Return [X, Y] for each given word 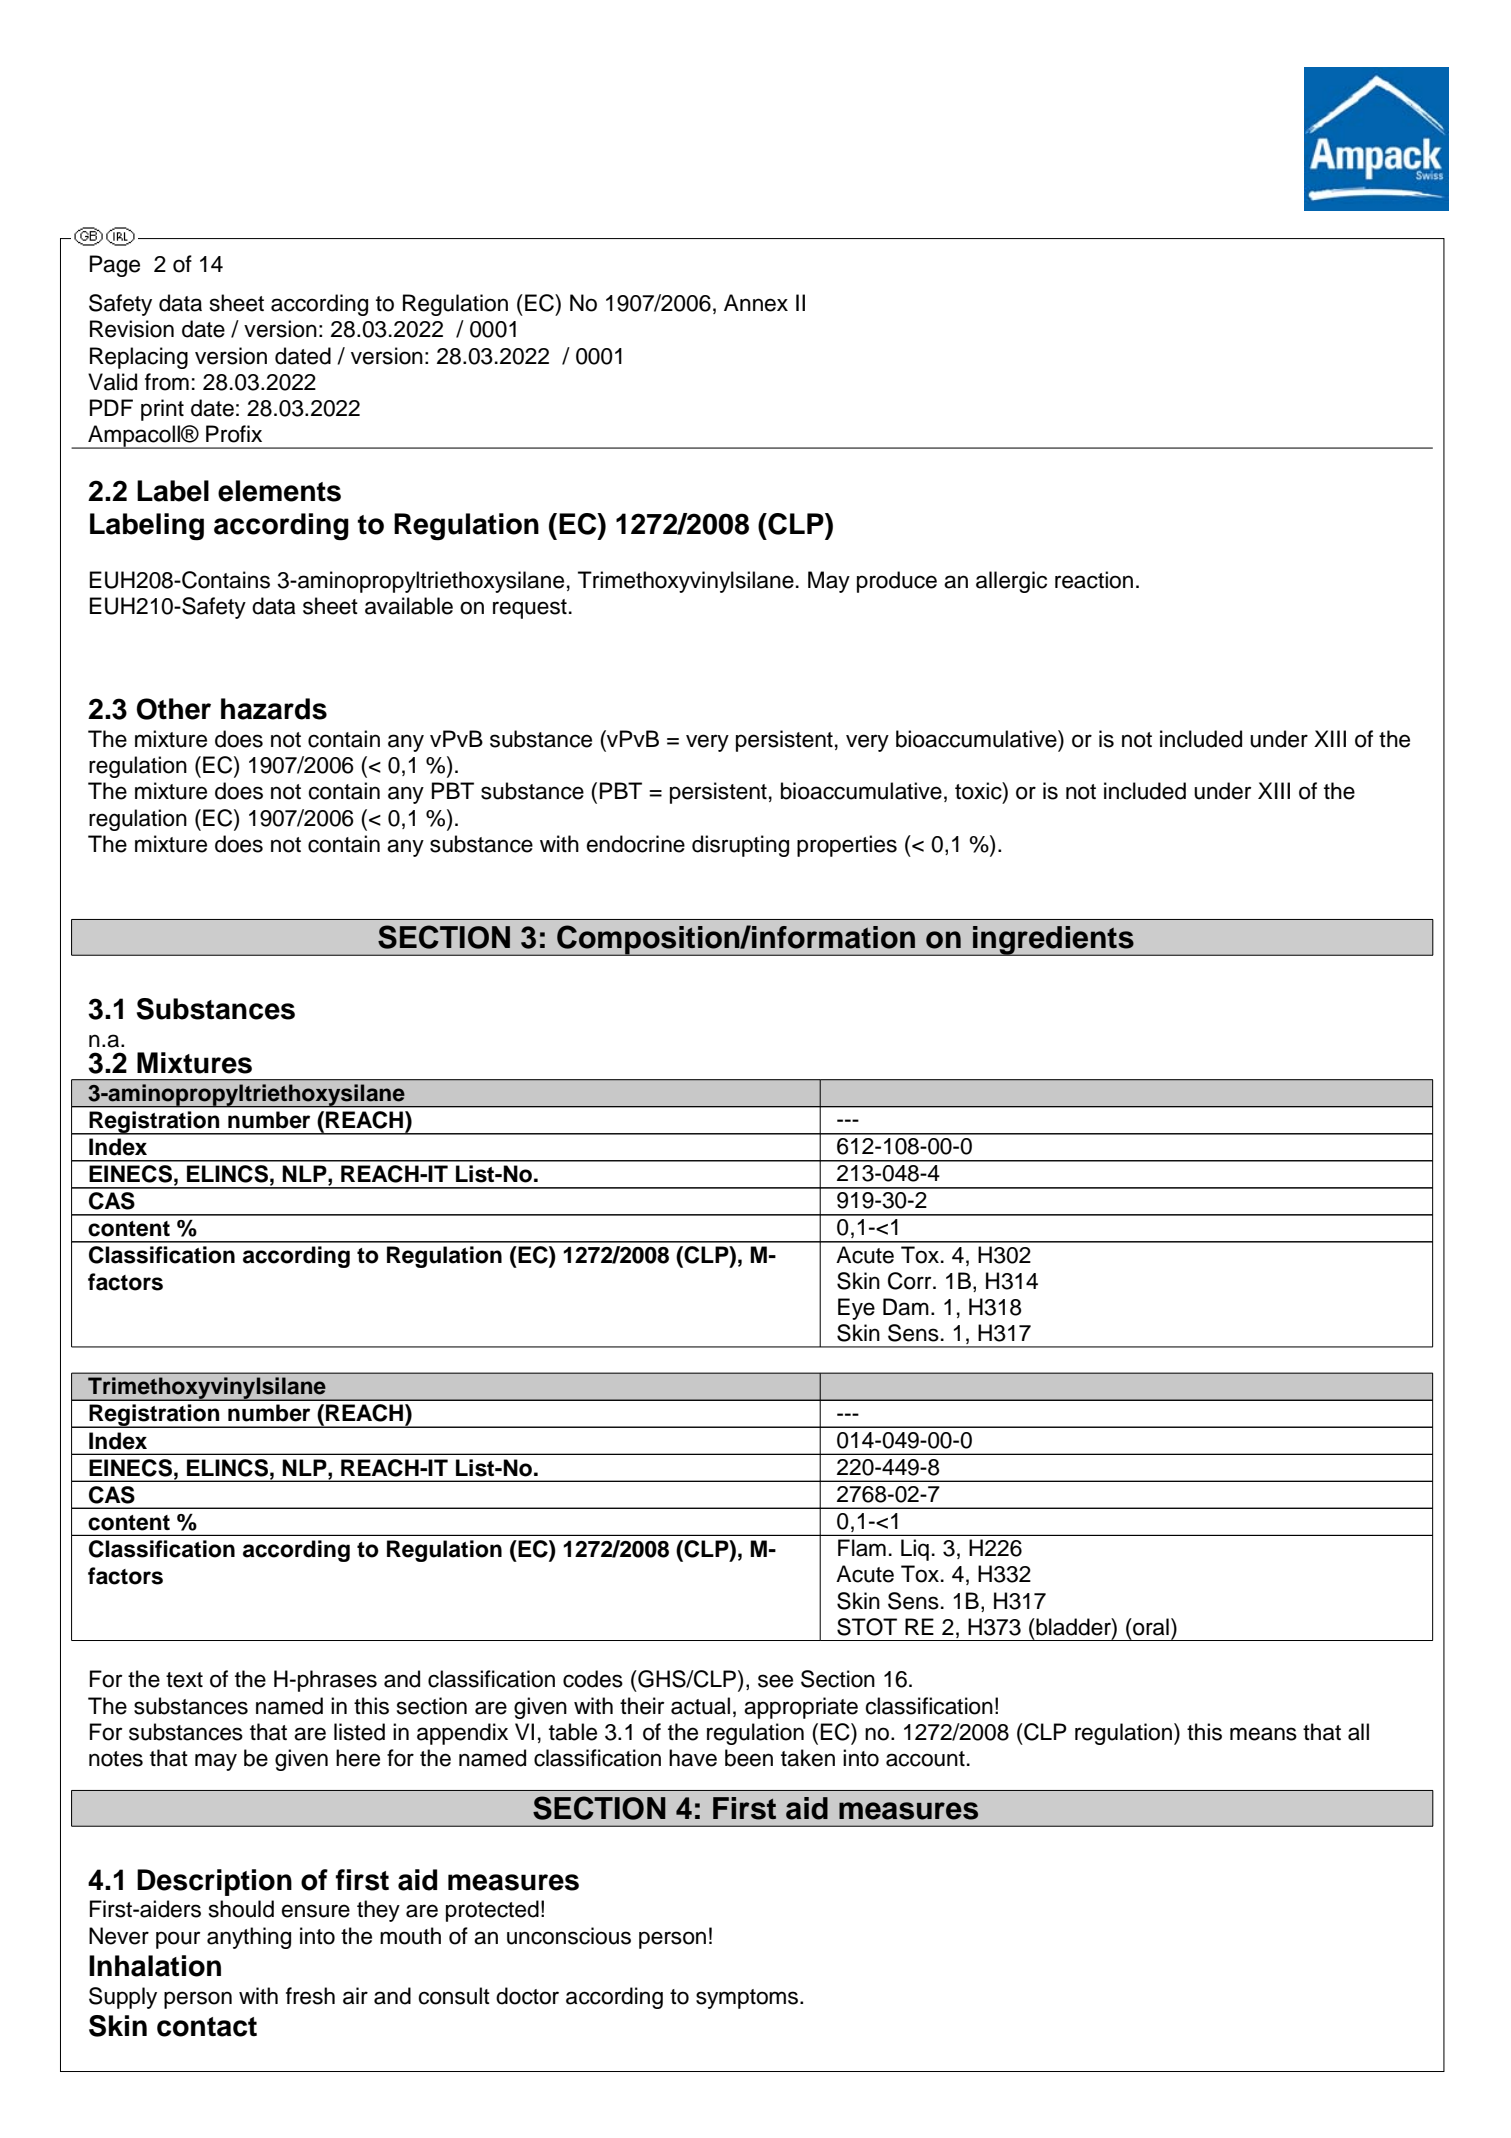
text [184, 1680]
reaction [1094, 580]
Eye [856, 1309]
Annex [756, 303]
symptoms [748, 1999]
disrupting [740, 846]
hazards [274, 709]
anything [249, 1938]
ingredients [1053, 941]
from [167, 382]
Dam [906, 1307]
